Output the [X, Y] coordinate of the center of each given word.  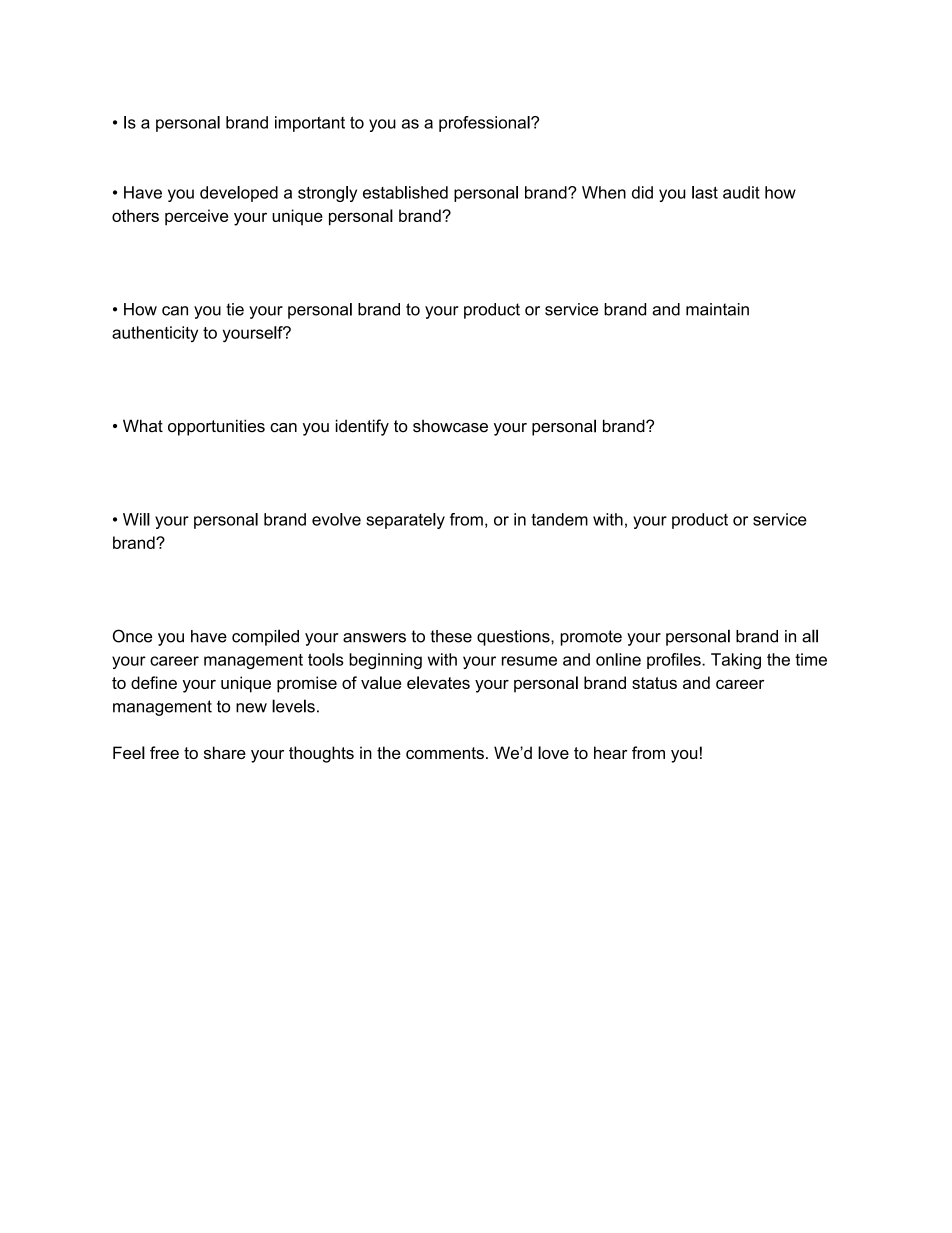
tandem [559, 519]
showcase [450, 426]
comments [445, 753]
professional [485, 124]
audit [741, 192]
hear [611, 752]
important [310, 124]
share [225, 752]
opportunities [216, 427]
